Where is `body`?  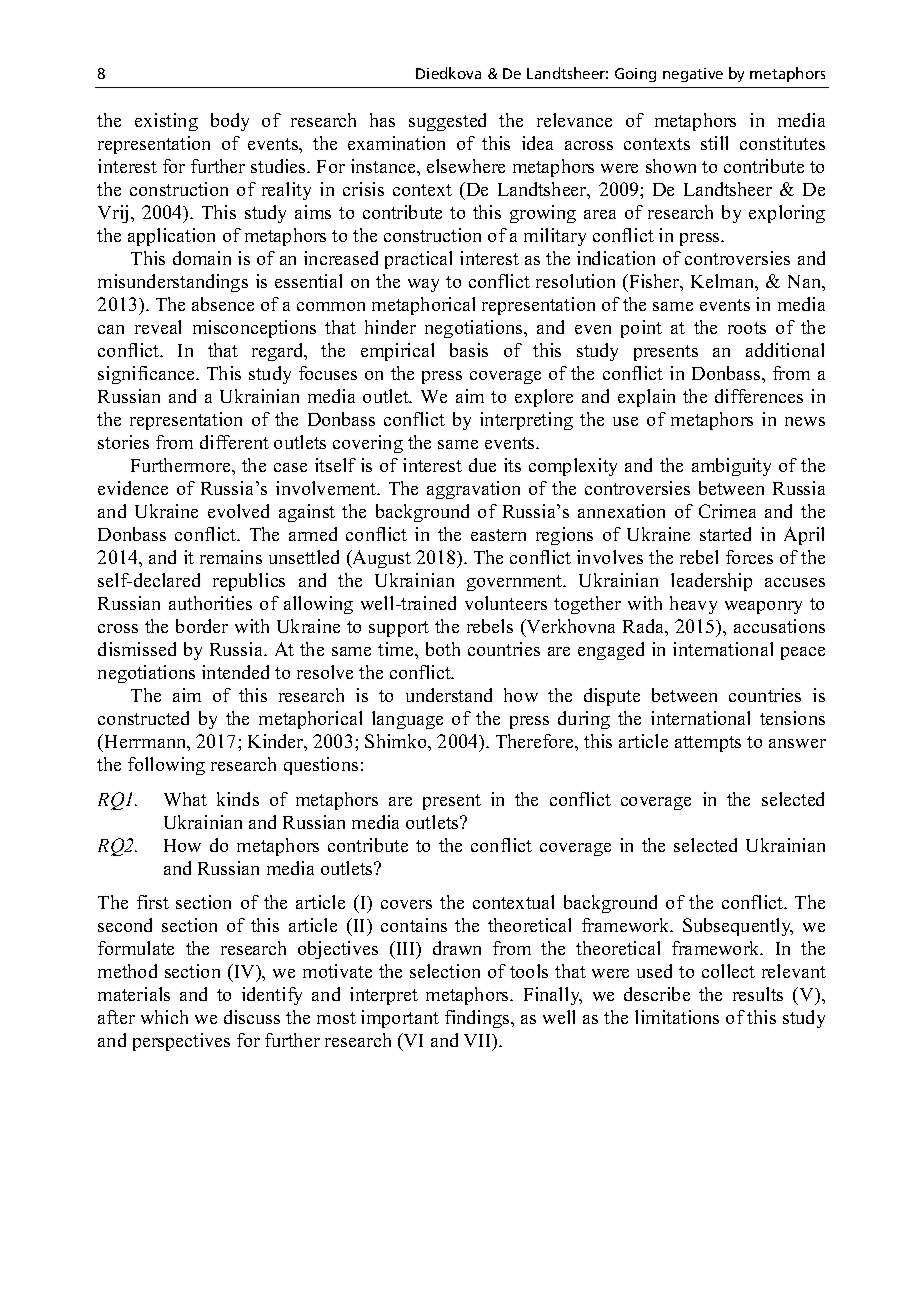
body is located at coordinates (230, 122).
